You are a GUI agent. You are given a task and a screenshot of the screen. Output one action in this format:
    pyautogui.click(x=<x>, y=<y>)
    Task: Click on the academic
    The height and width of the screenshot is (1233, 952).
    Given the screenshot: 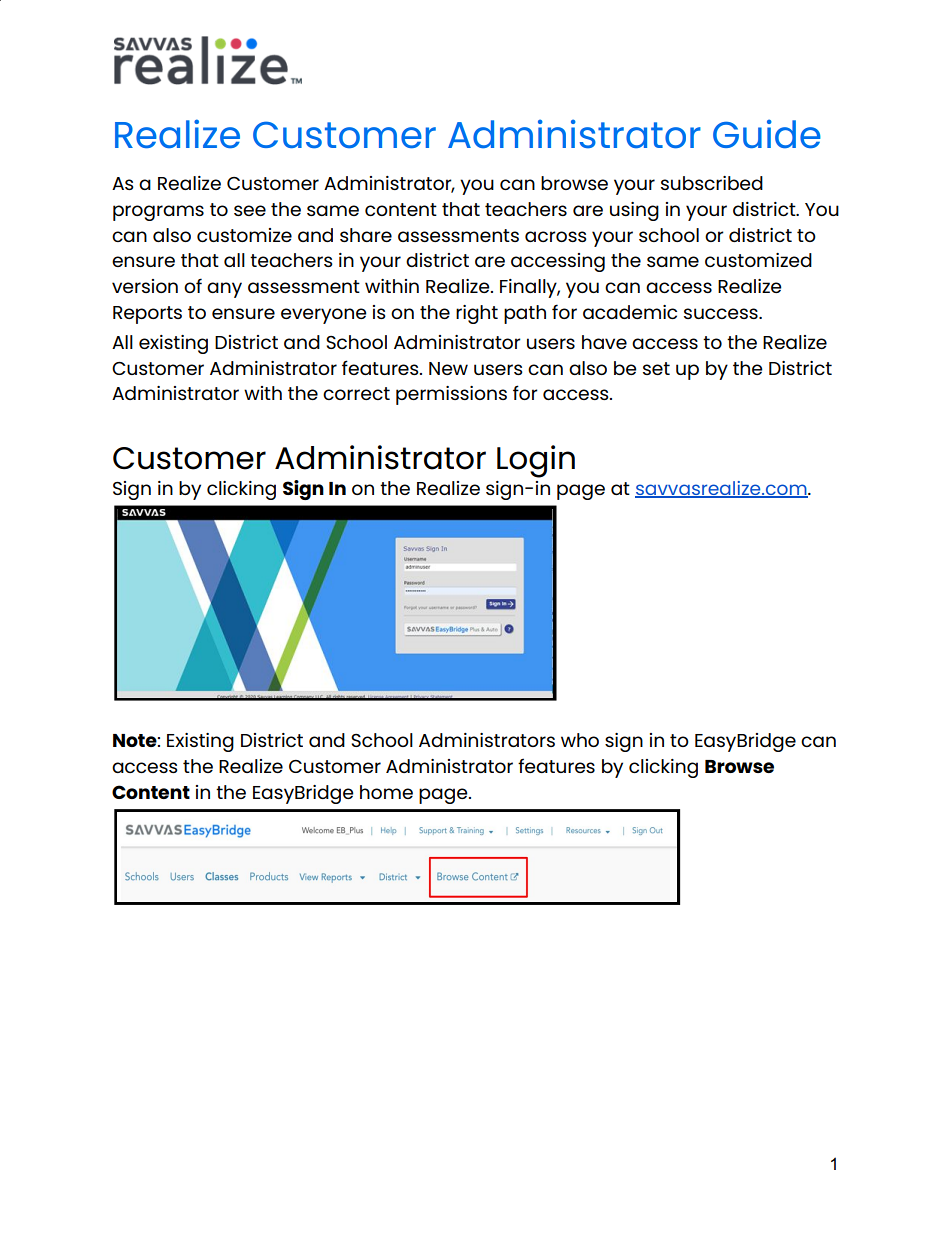 What is the action you would take?
    pyautogui.click(x=630, y=312)
